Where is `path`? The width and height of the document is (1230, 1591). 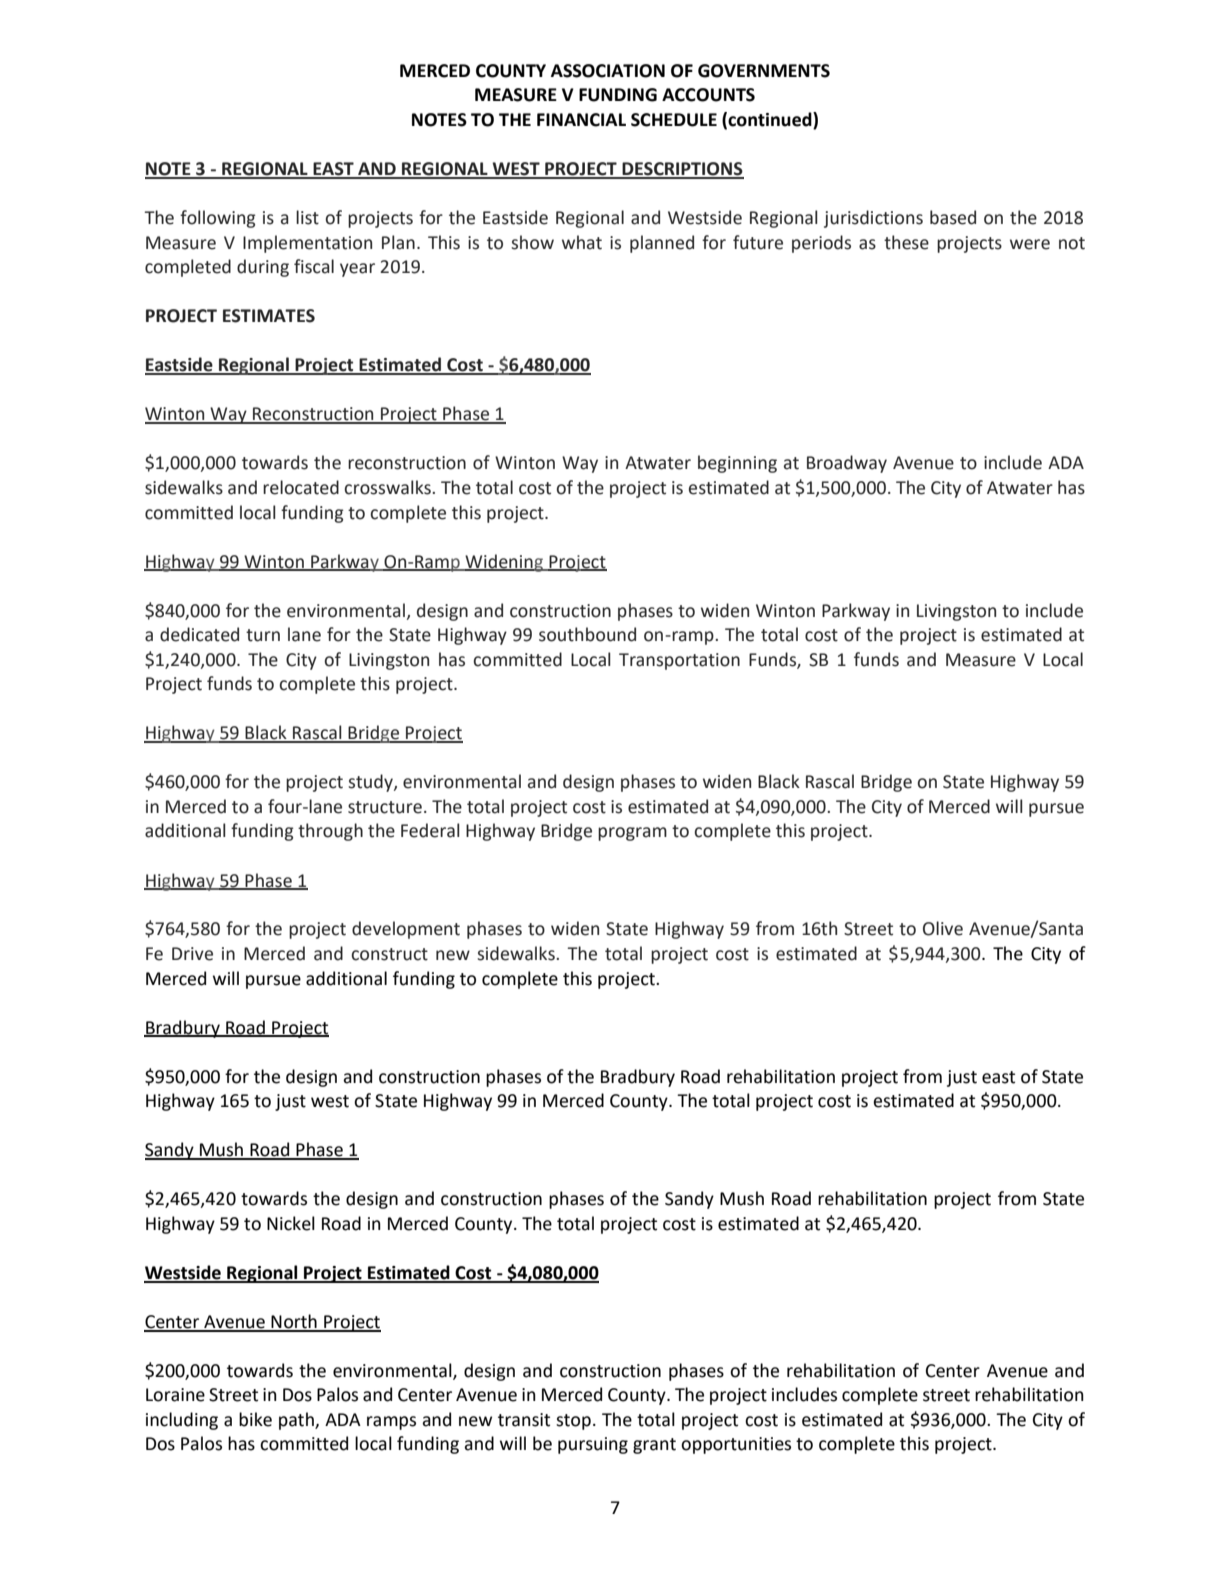
path is located at coordinates (297, 1421).
